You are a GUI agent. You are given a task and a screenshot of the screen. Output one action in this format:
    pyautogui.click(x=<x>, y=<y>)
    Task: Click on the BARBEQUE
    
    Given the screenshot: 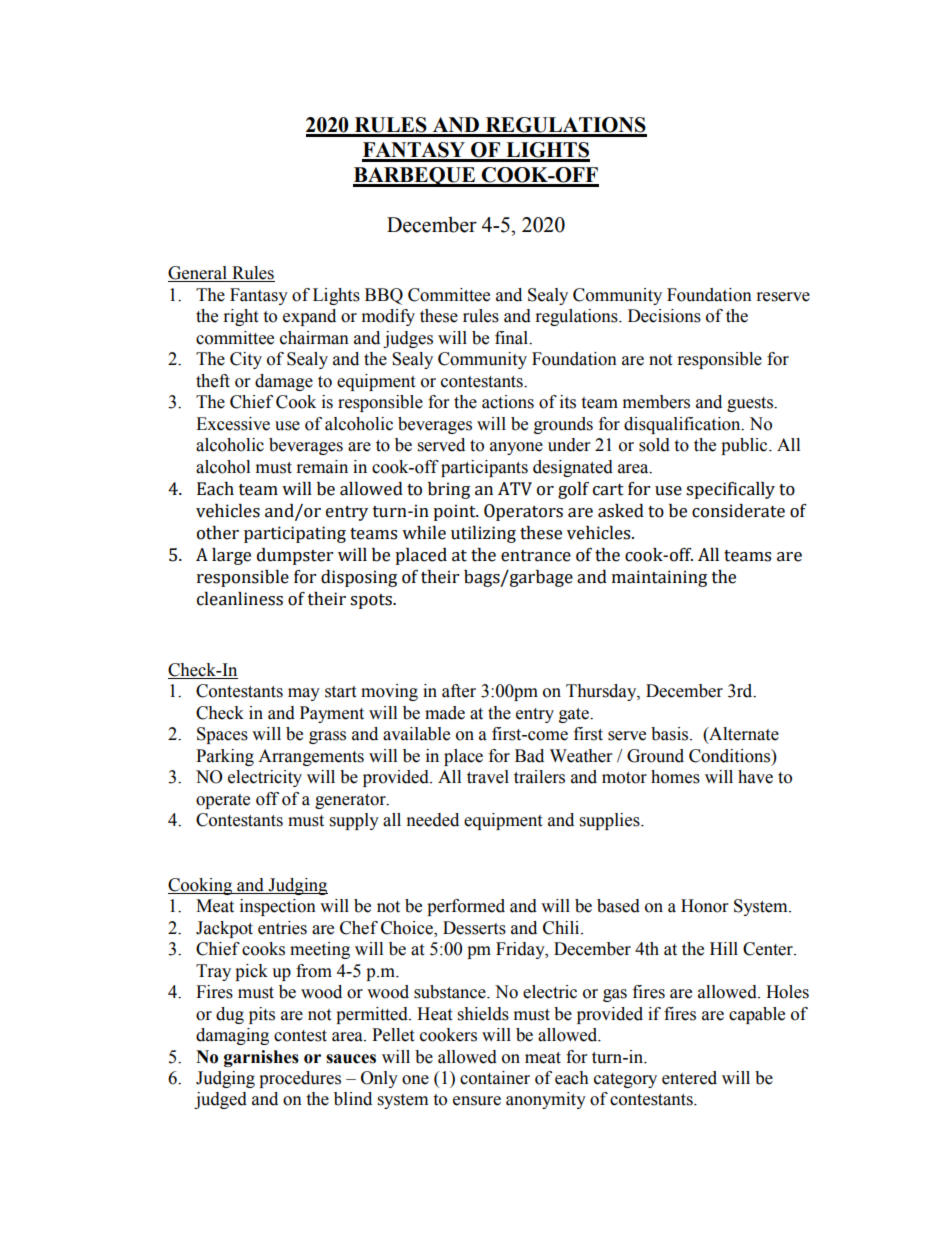 What is the action you would take?
    pyautogui.click(x=415, y=177)
